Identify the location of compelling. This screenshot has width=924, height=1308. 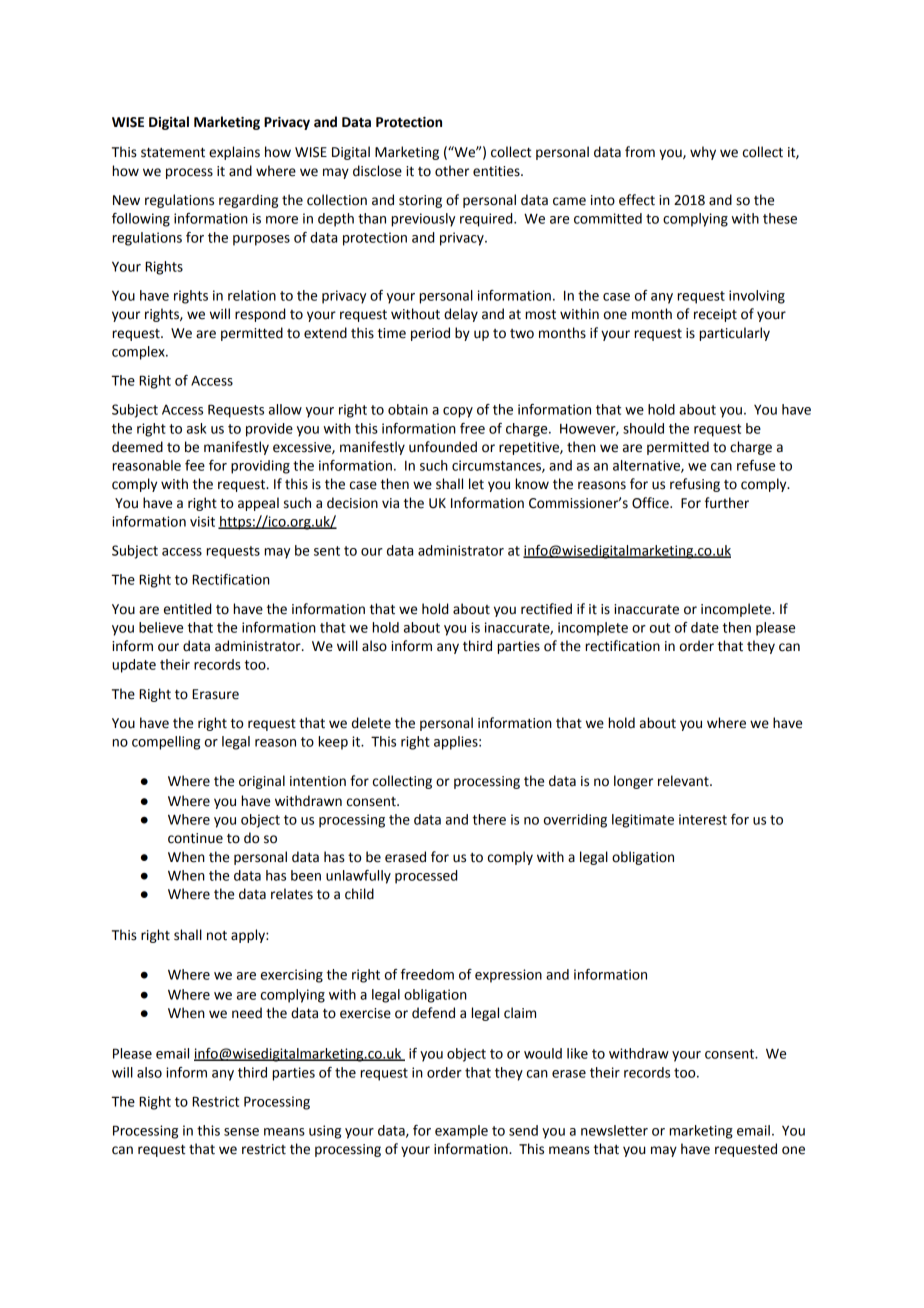
(166, 743).
